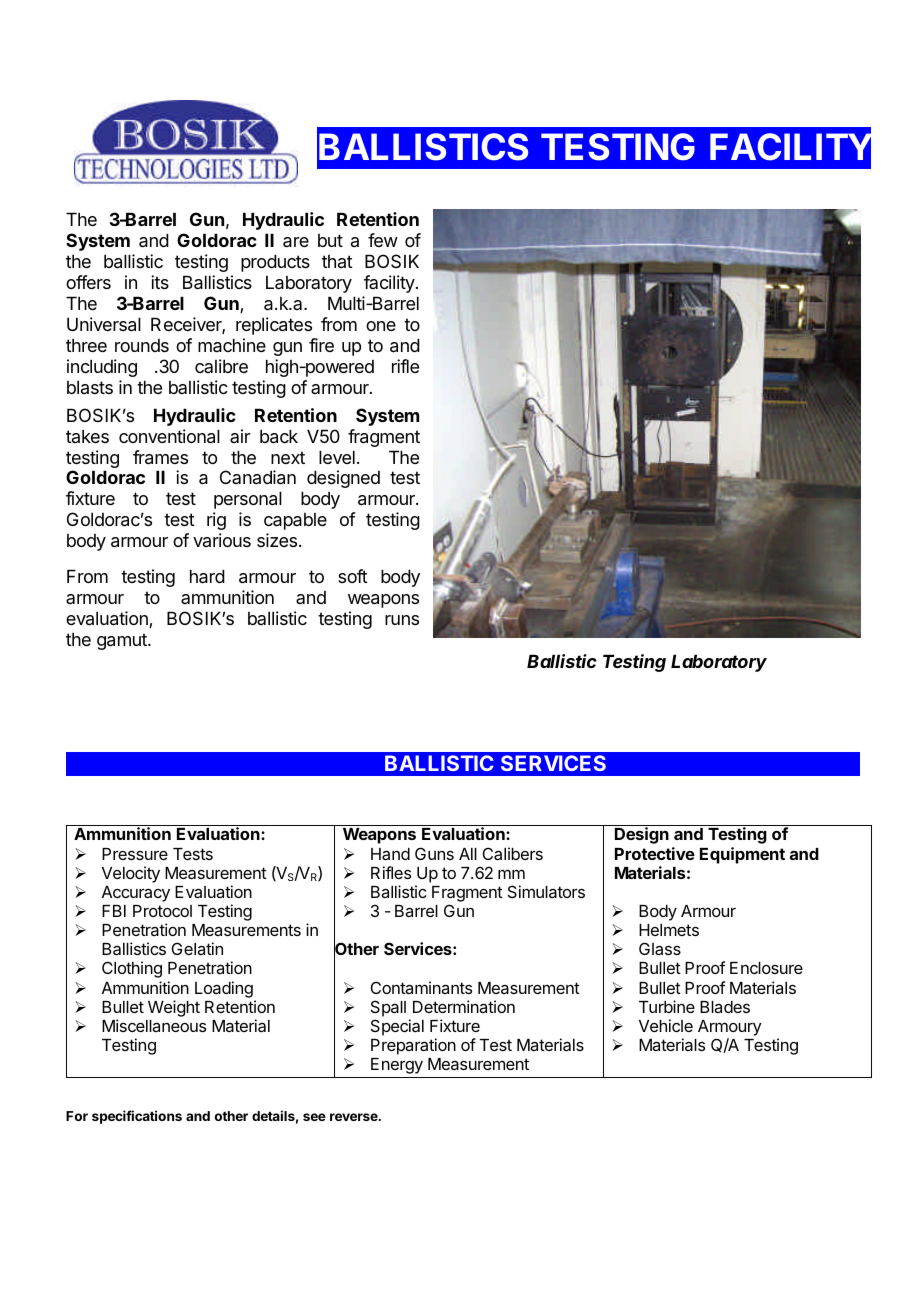  Describe the element at coordinates (383, 240) in the page. I see `few` at that location.
